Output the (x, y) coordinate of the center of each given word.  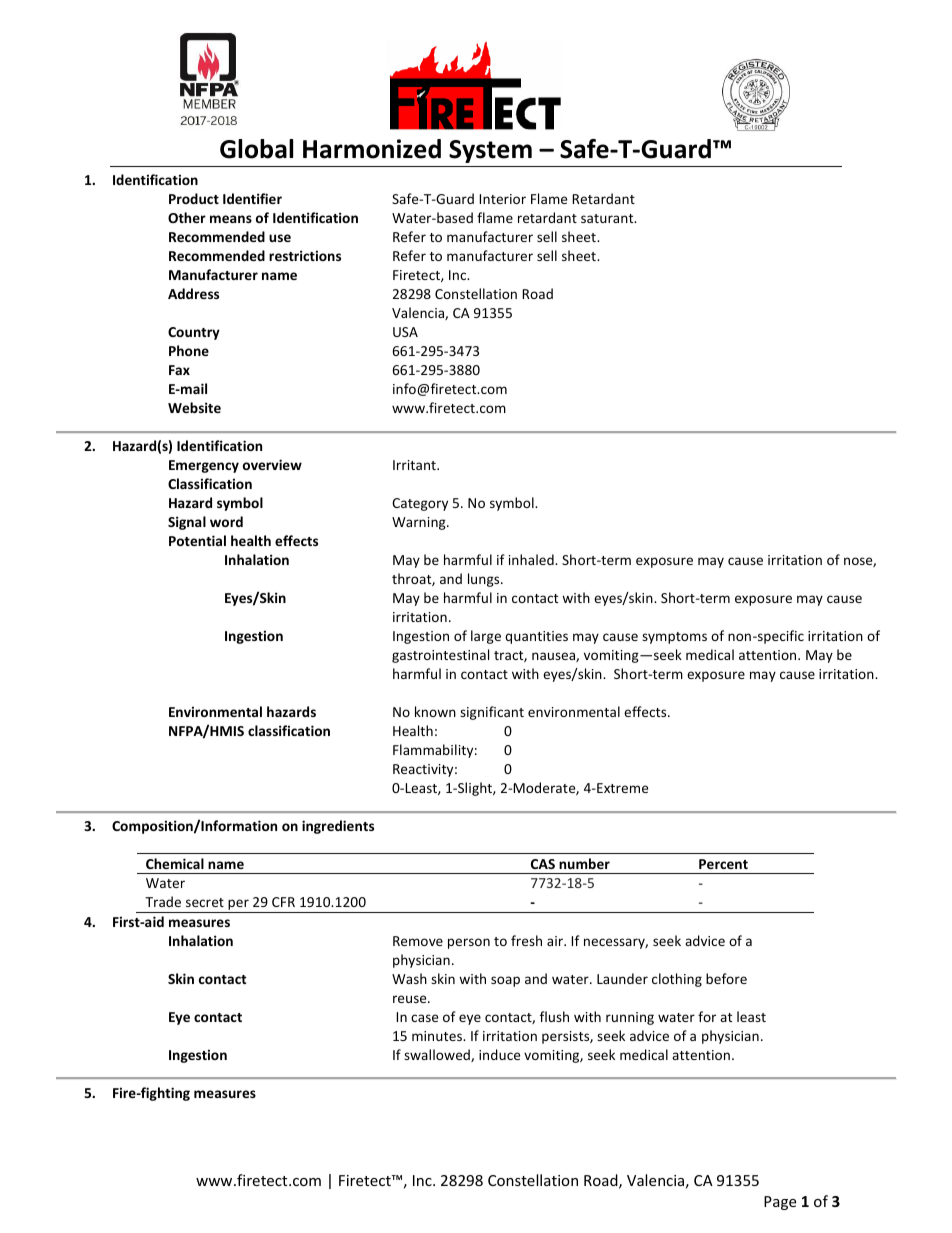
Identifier (252, 198)
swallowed (438, 1055)
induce (499, 1054)
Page (780, 1203)
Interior (502, 199)
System (490, 151)
